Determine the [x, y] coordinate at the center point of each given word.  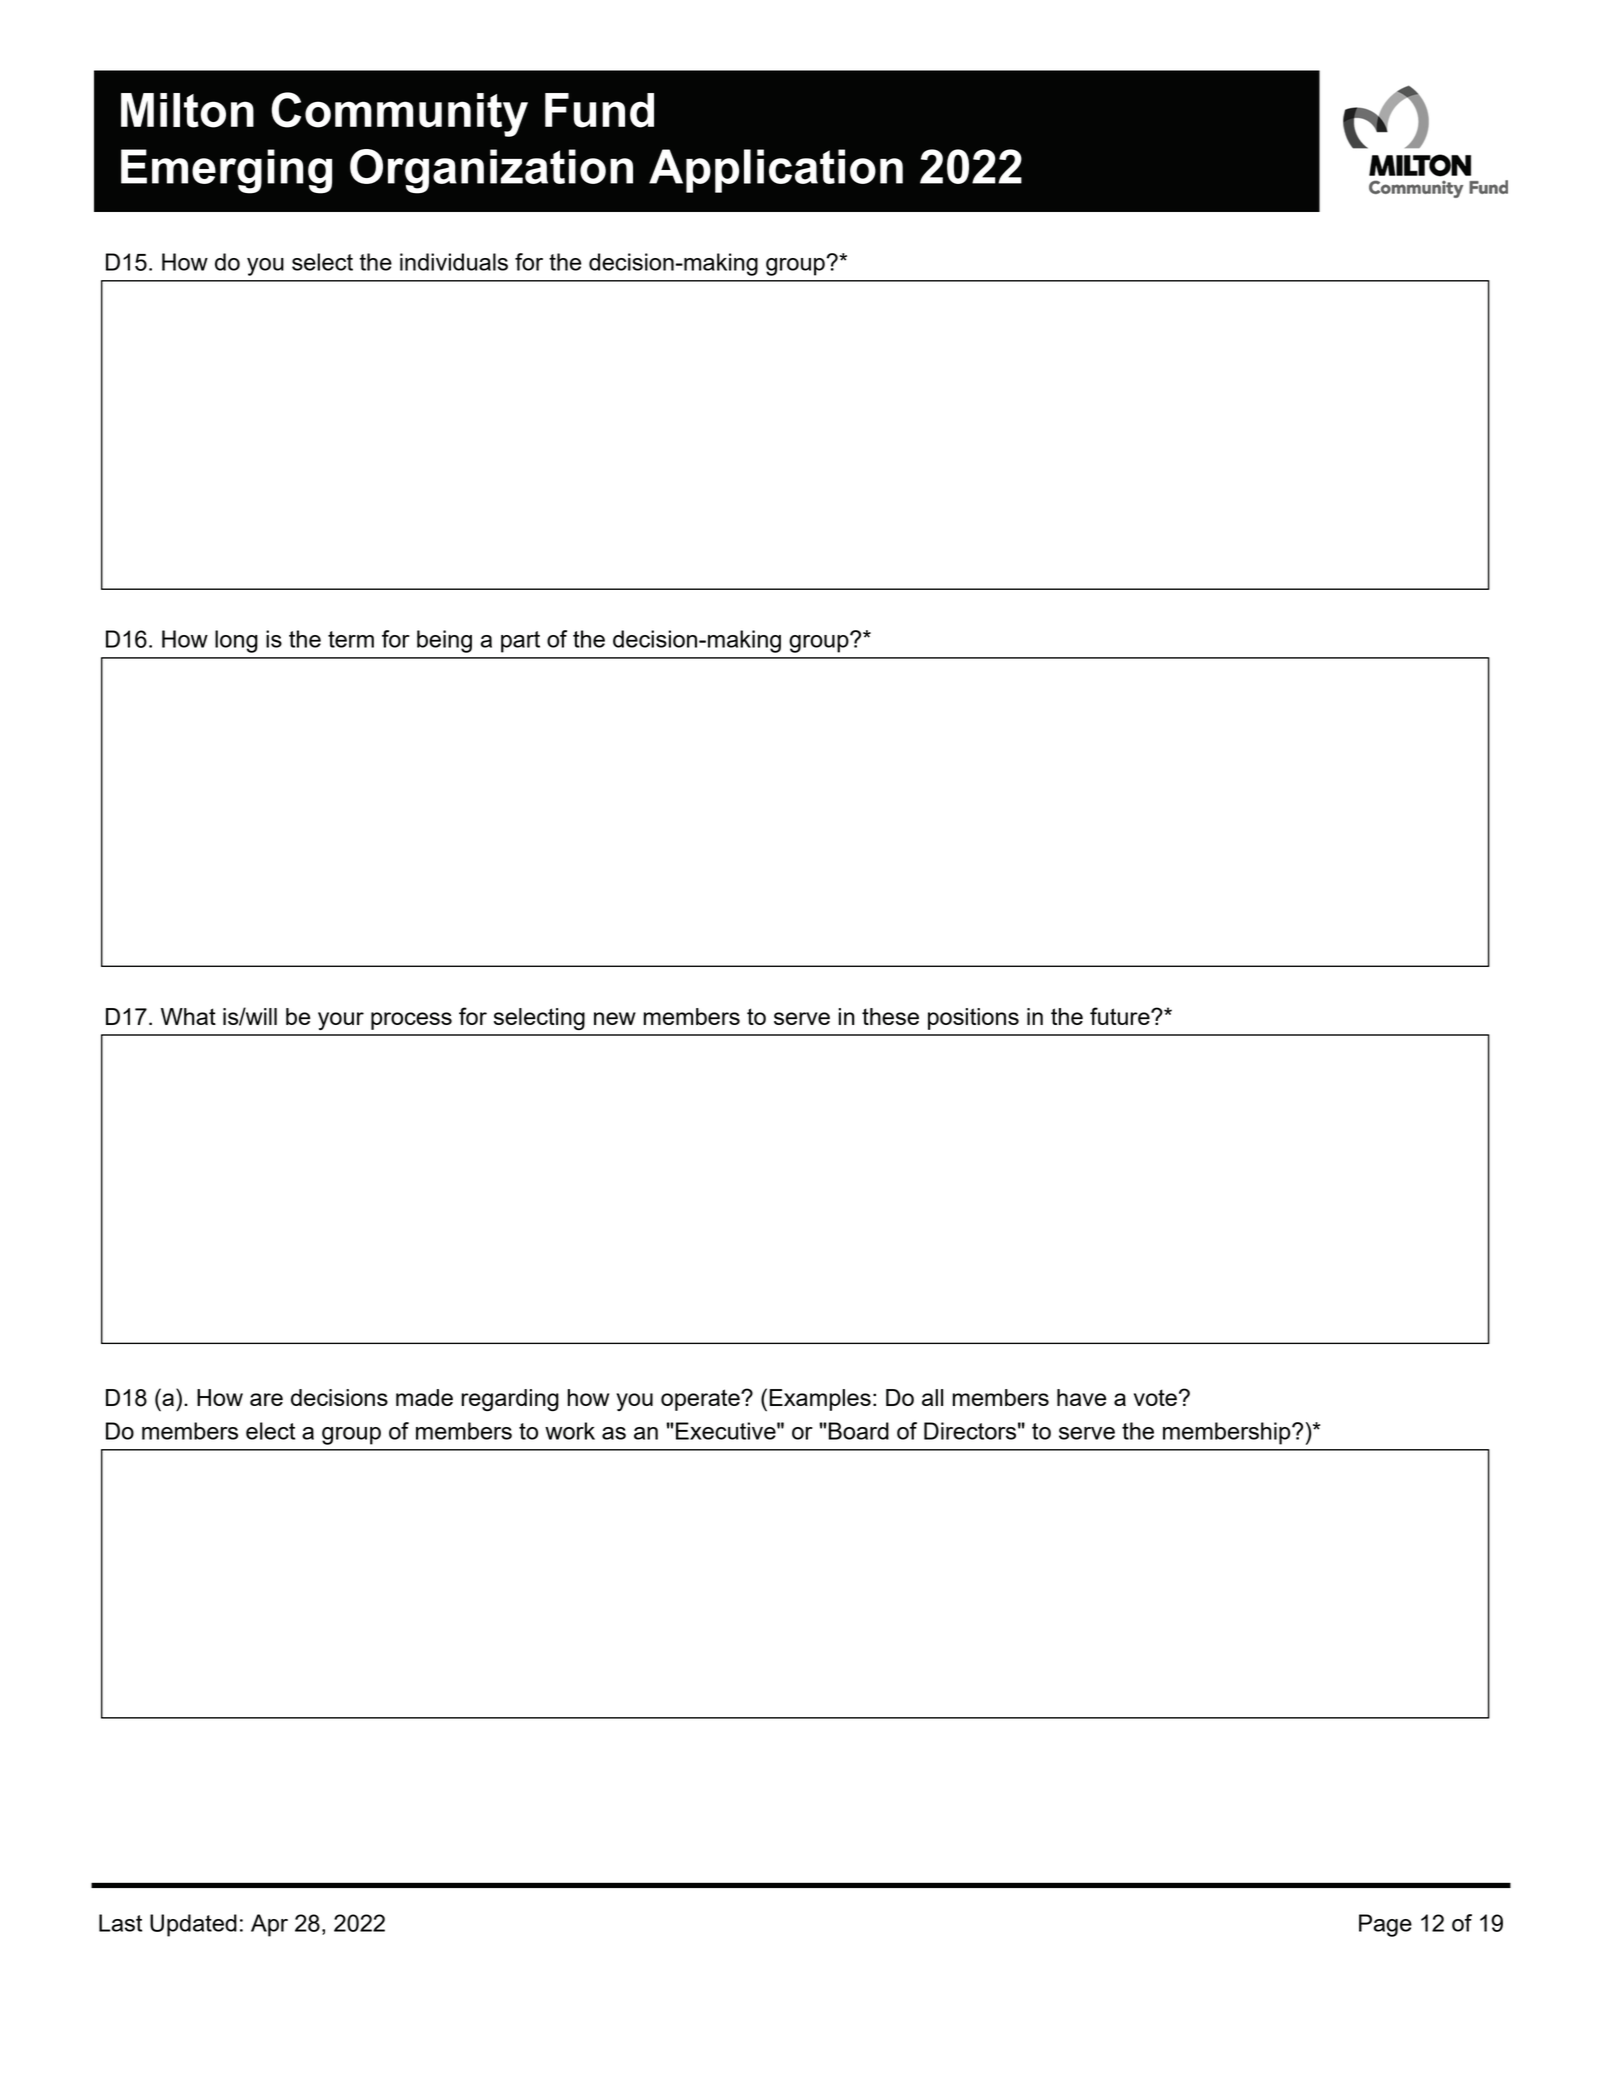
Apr [269, 1925]
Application [776, 171]
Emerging [226, 171]
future [1121, 1016]
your [341, 1021]
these [890, 1016]
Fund [599, 110]
